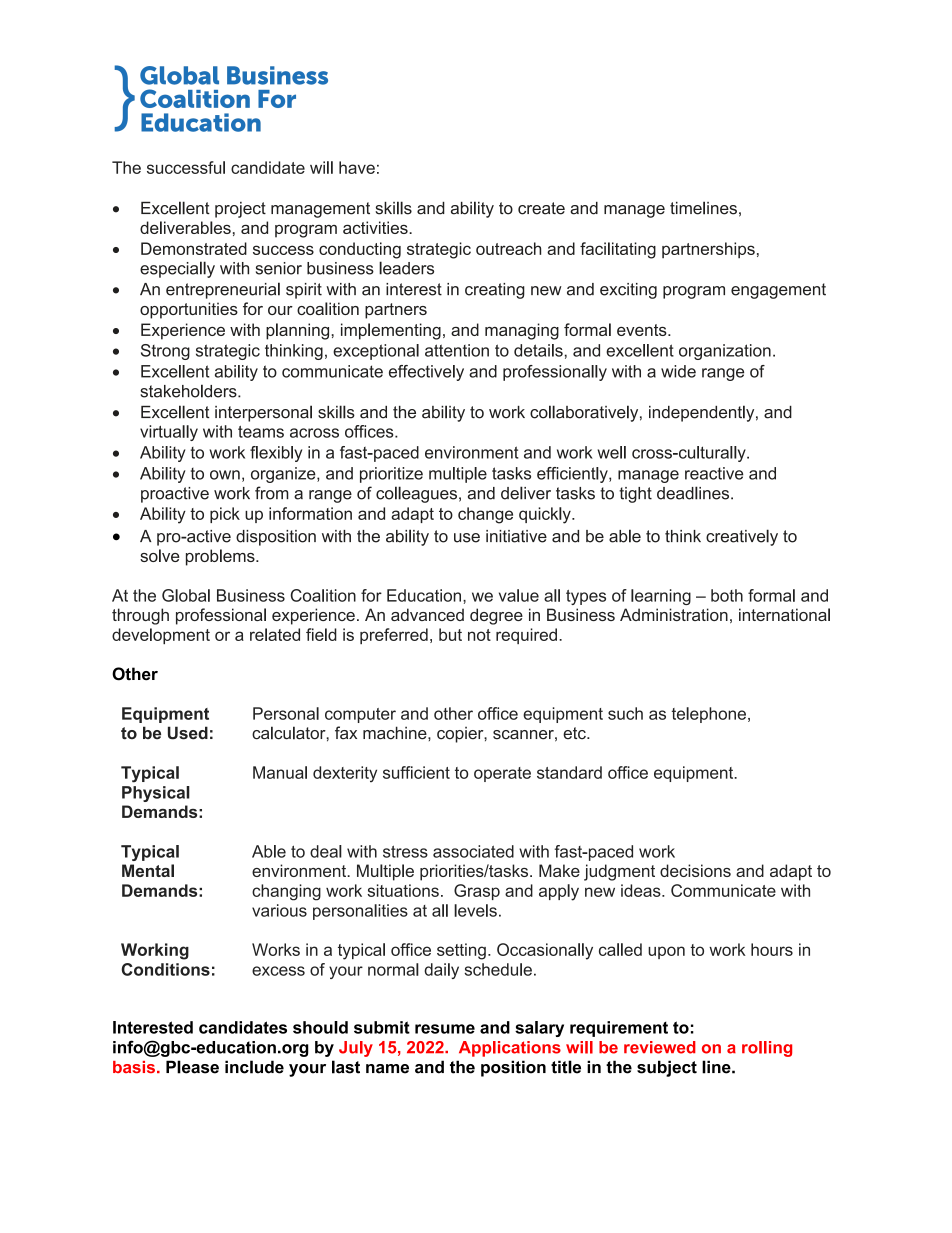 The width and height of the document is (952, 1233). I want to click on facilitating, so click(618, 250).
